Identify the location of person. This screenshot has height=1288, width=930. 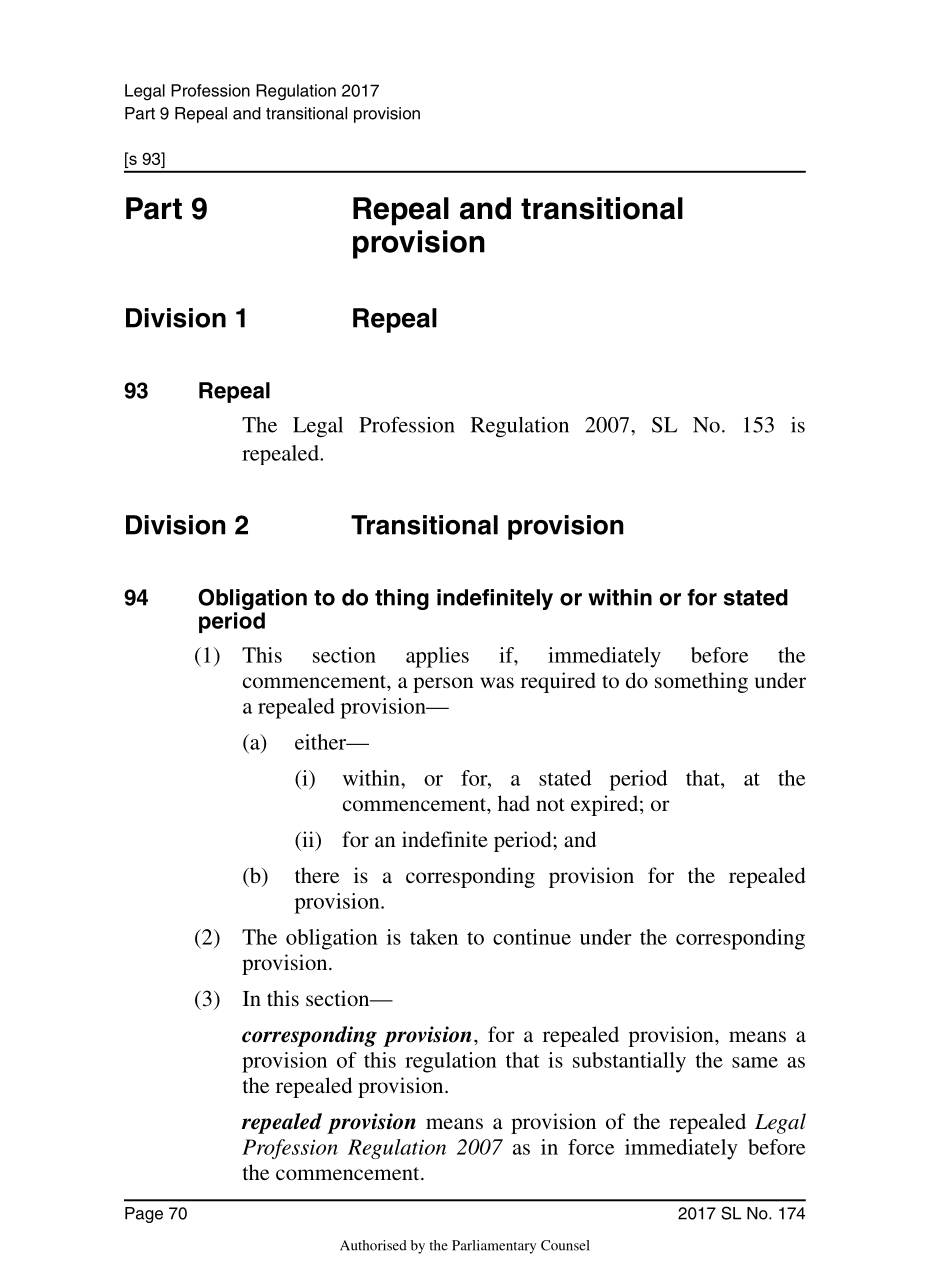
(443, 685).
